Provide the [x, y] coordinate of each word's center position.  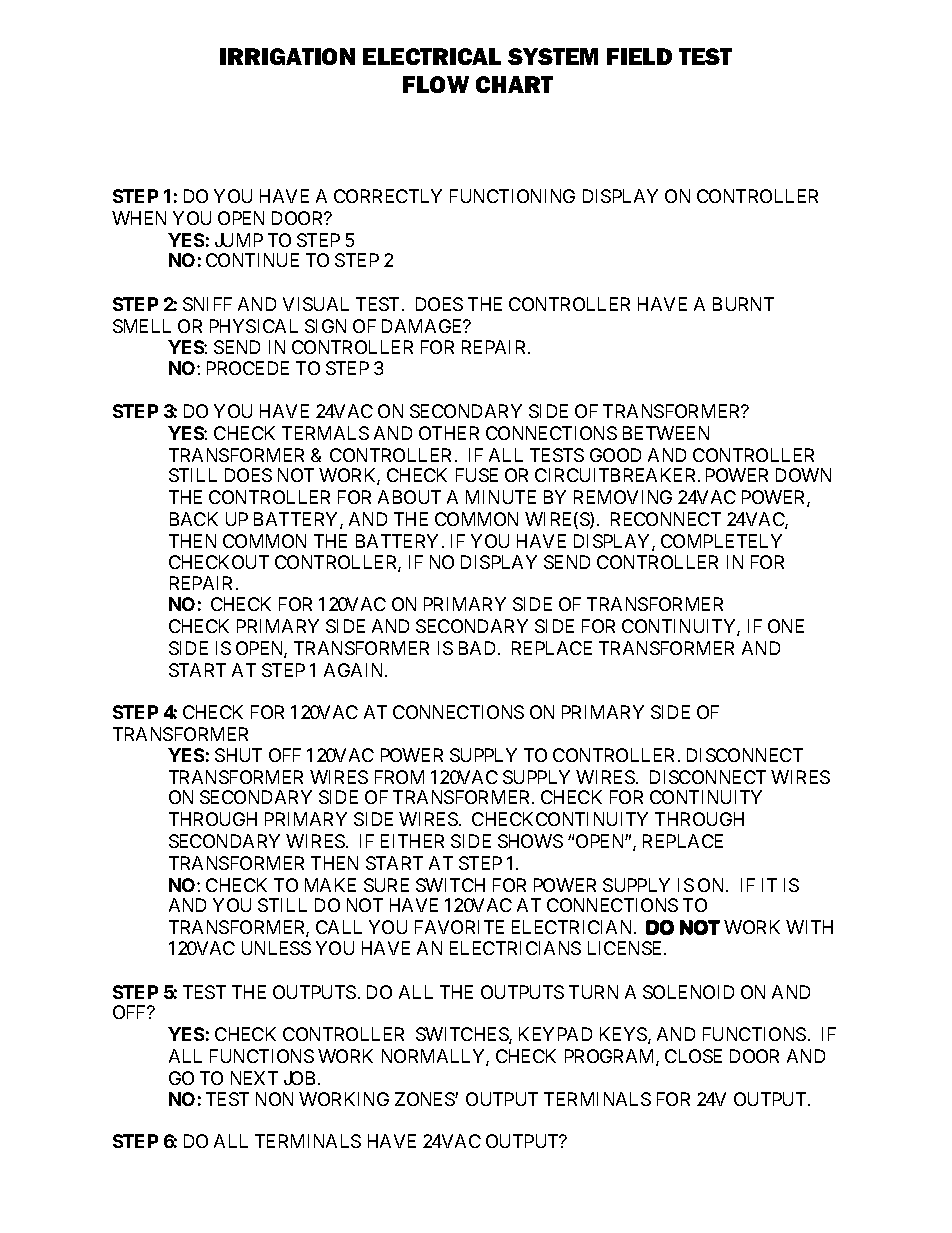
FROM [399, 777]
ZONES [425, 1099]
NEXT [254, 1078]
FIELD [639, 56]
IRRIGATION [287, 56]
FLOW [436, 84]
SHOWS [530, 841]
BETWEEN [666, 433]
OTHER [449, 433]
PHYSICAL [254, 326]
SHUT [238, 755]
